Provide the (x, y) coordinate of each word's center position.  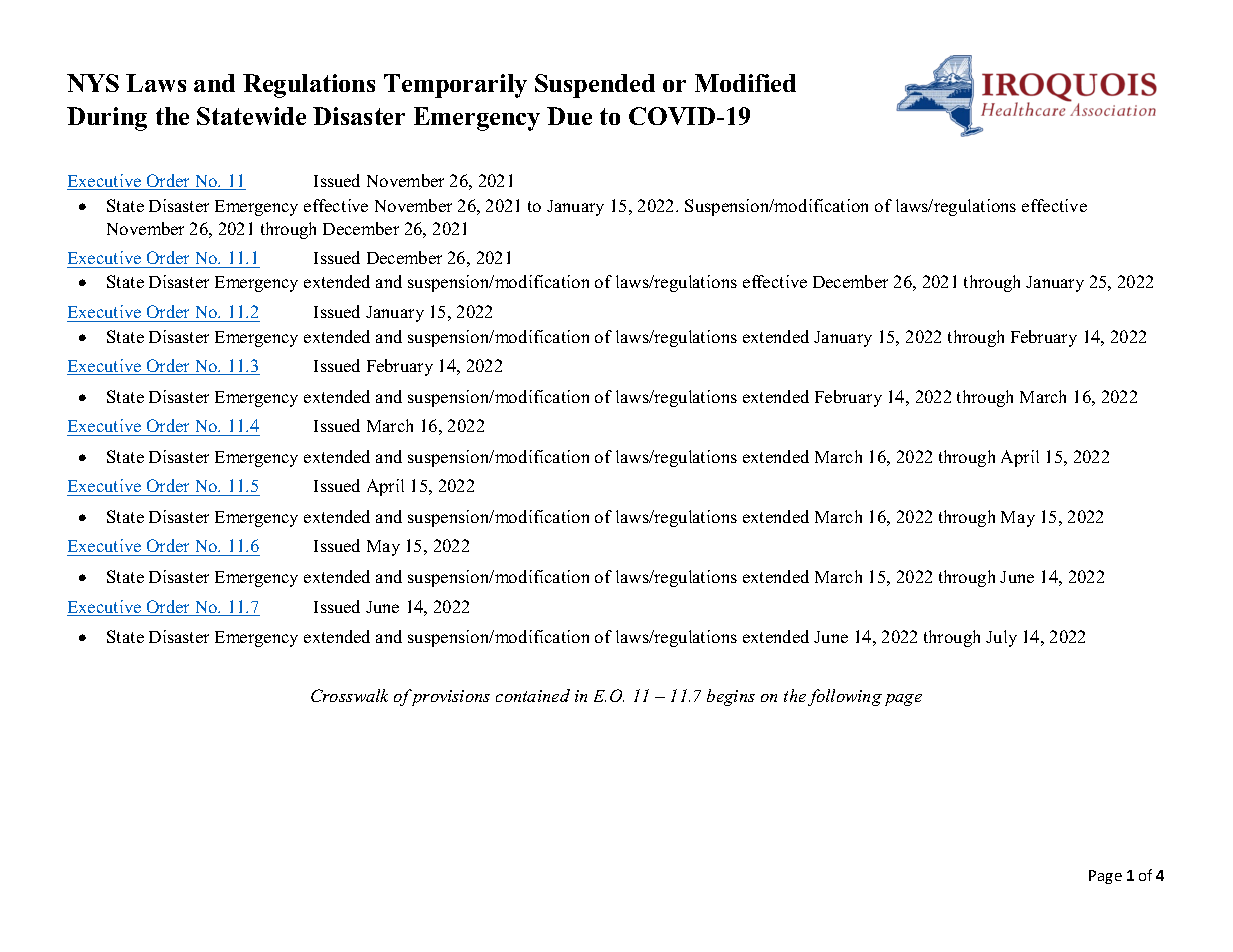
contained (533, 695)
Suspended (595, 86)
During (107, 119)
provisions (449, 697)
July (1001, 638)
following (845, 697)
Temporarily (455, 86)
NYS (93, 83)
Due (569, 116)
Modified (745, 83)
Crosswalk (349, 695)
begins (731, 697)
